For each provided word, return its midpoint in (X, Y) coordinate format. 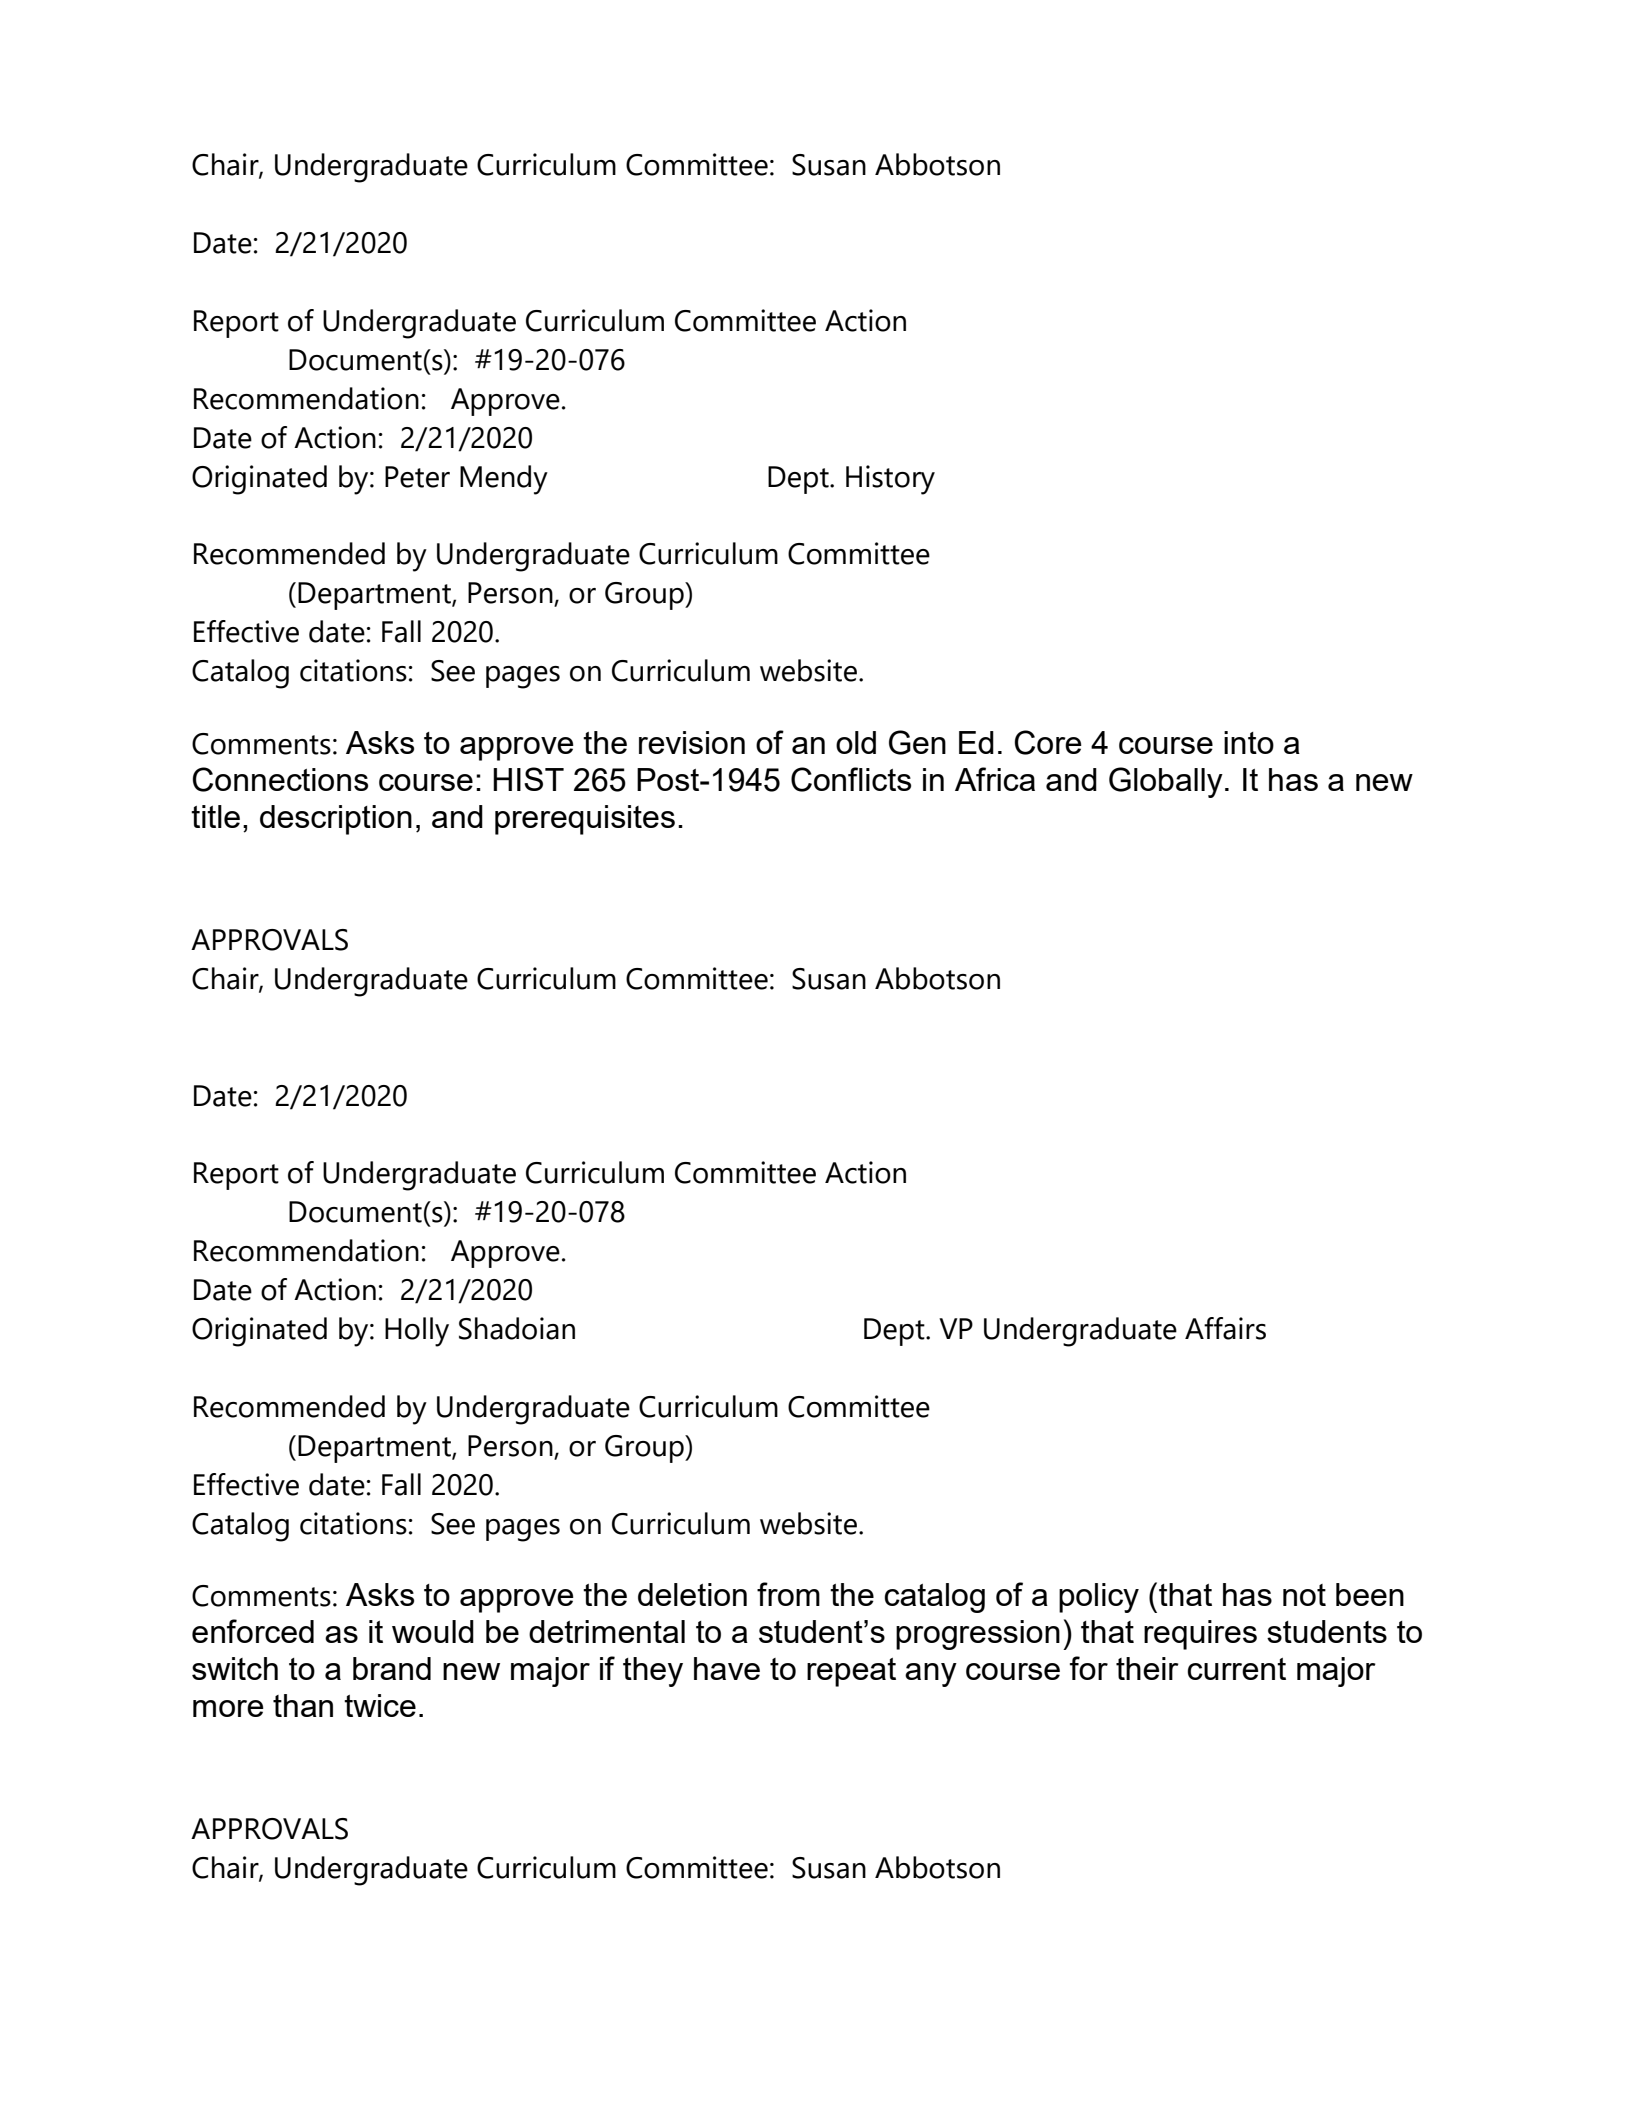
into (1249, 742)
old (856, 742)
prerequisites (585, 820)
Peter (417, 477)
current (1236, 1669)
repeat (851, 1672)
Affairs (1225, 1328)
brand (392, 1668)
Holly (417, 1332)
